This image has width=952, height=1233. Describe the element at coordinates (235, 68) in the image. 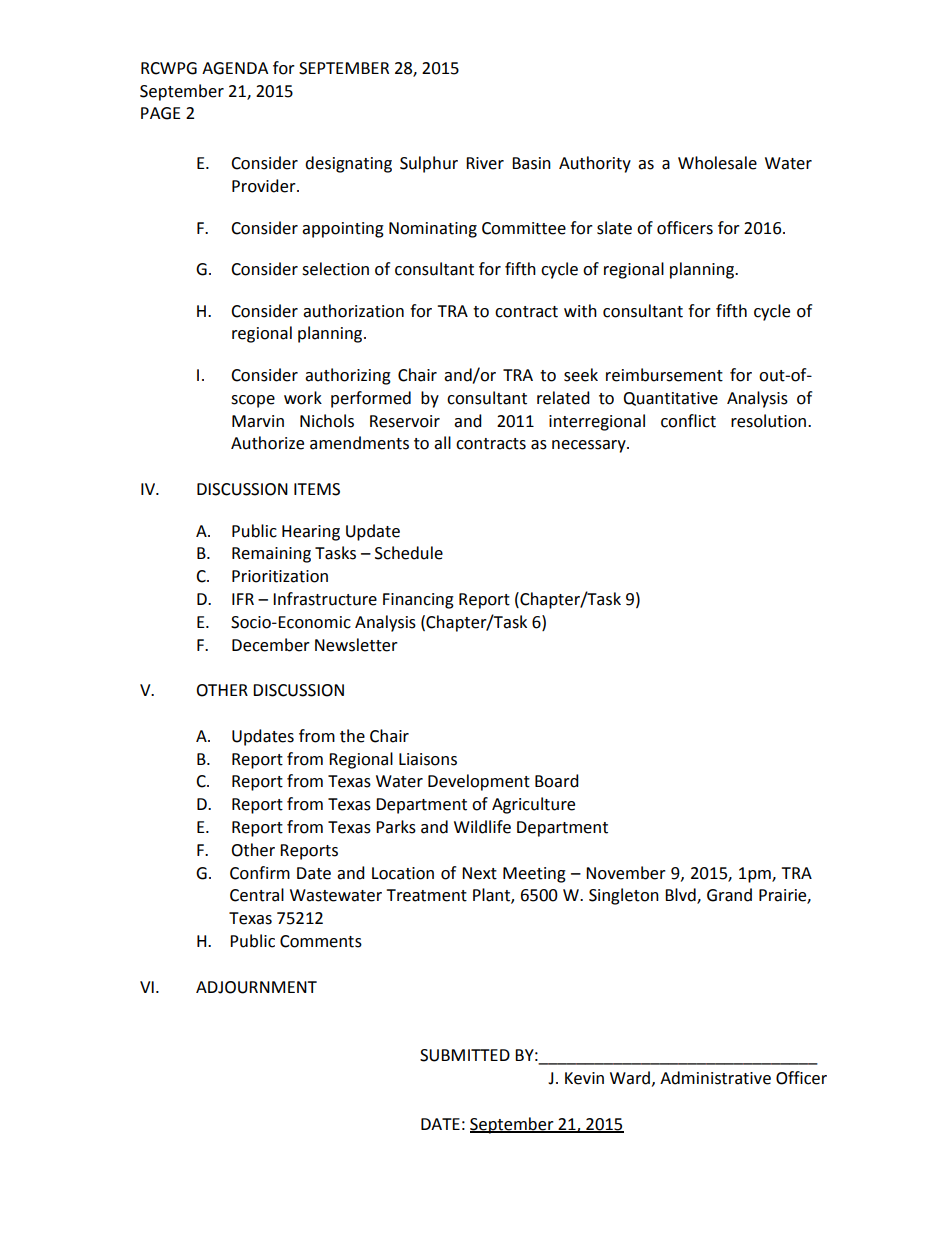

I see `AGENDA` at that location.
